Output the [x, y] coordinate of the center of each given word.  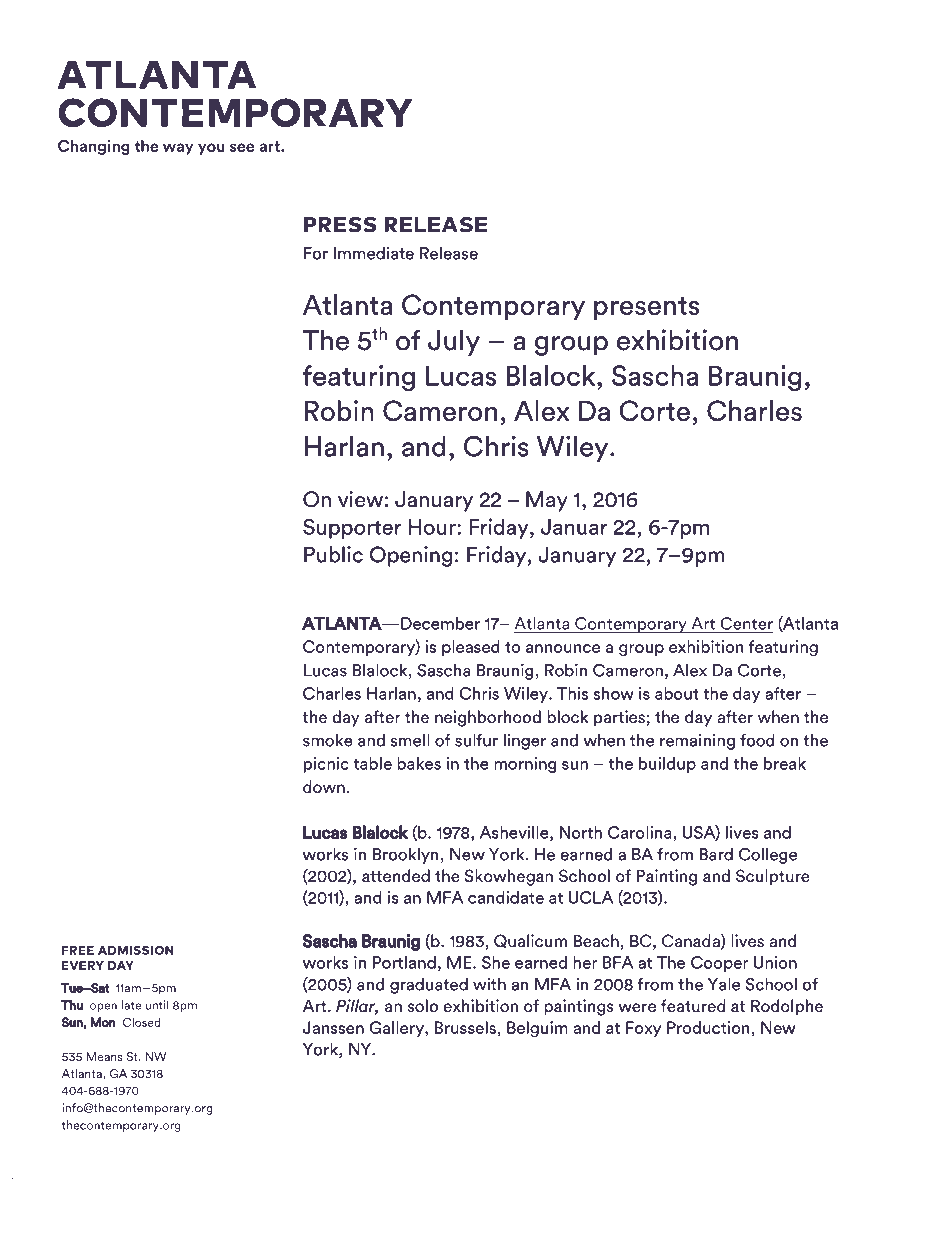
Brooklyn [407, 856]
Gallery [397, 1029]
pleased [471, 648]
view [360, 499]
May [547, 501]
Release [449, 253]
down [324, 787]
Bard [716, 854]
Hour [433, 527]
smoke [328, 740]
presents [646, 308]
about [677, 693]
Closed [142, 1022]
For [316, 253]
